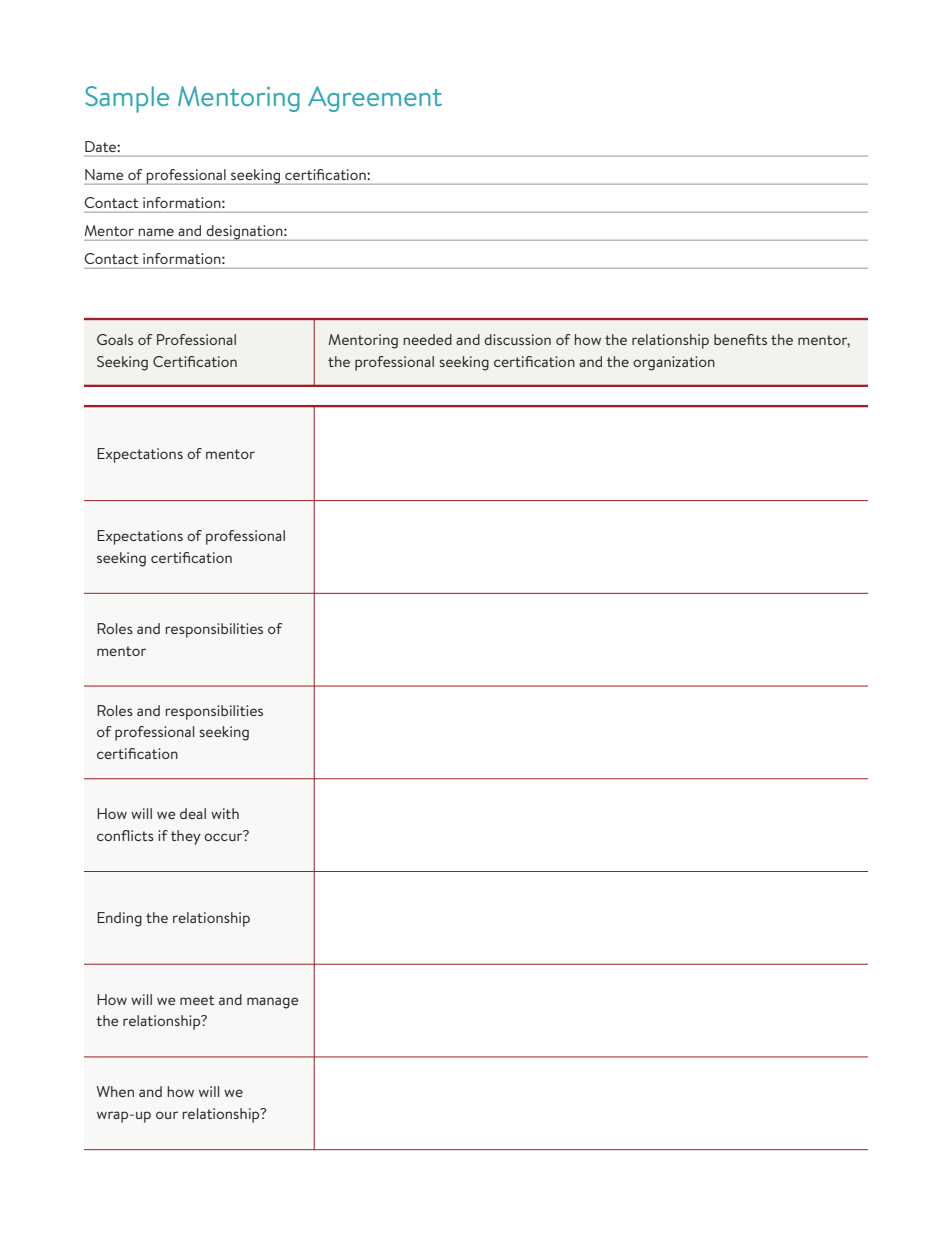 The image size is (952, 1233). What do you see at coordinates (197, 1000) in the screenshot?
I see `meet` at bounding box center [197, 1000].
